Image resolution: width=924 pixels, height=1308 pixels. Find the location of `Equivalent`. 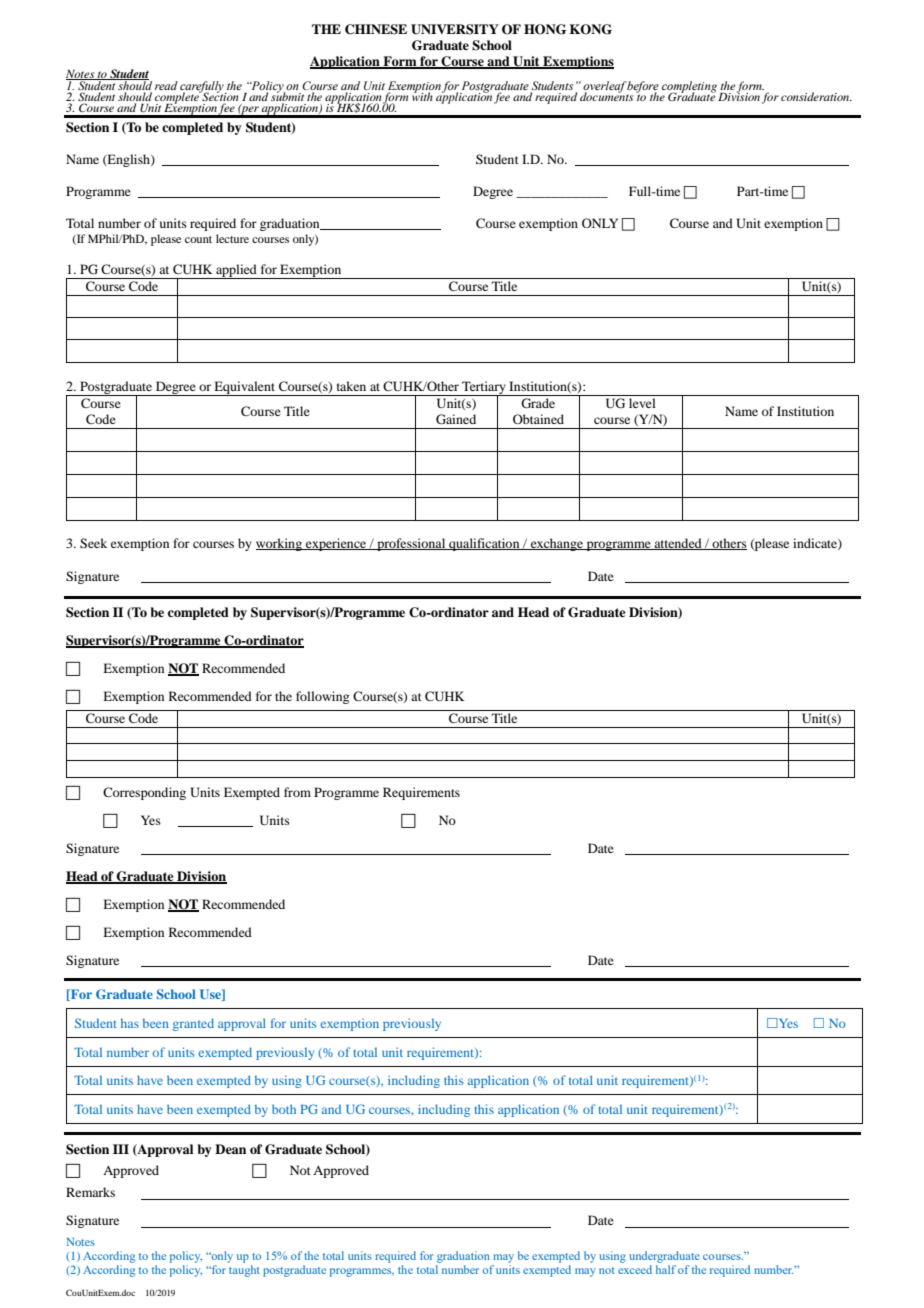

Equivalent is located at coordinates (245, 388).
